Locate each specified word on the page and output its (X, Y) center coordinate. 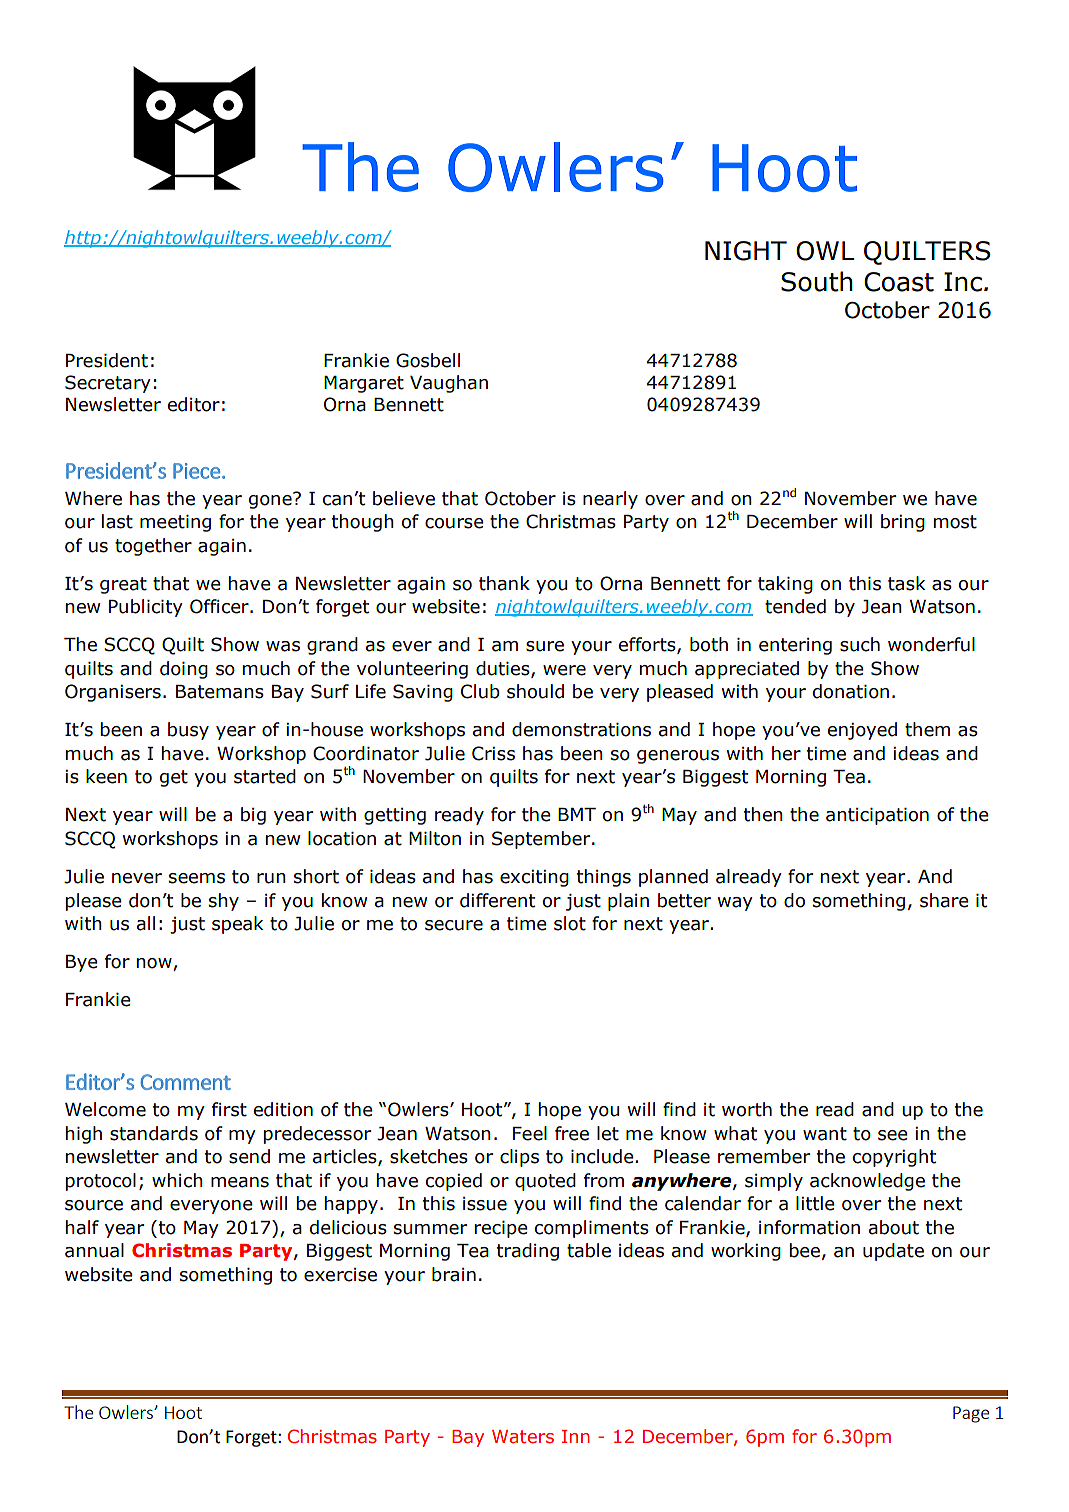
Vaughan (449, 384)
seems (197, 878)
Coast (899, 282)
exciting (534, 878)
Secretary (108, 384)
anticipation (877, 816)
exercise (340, 1275)
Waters (523, 1437)
